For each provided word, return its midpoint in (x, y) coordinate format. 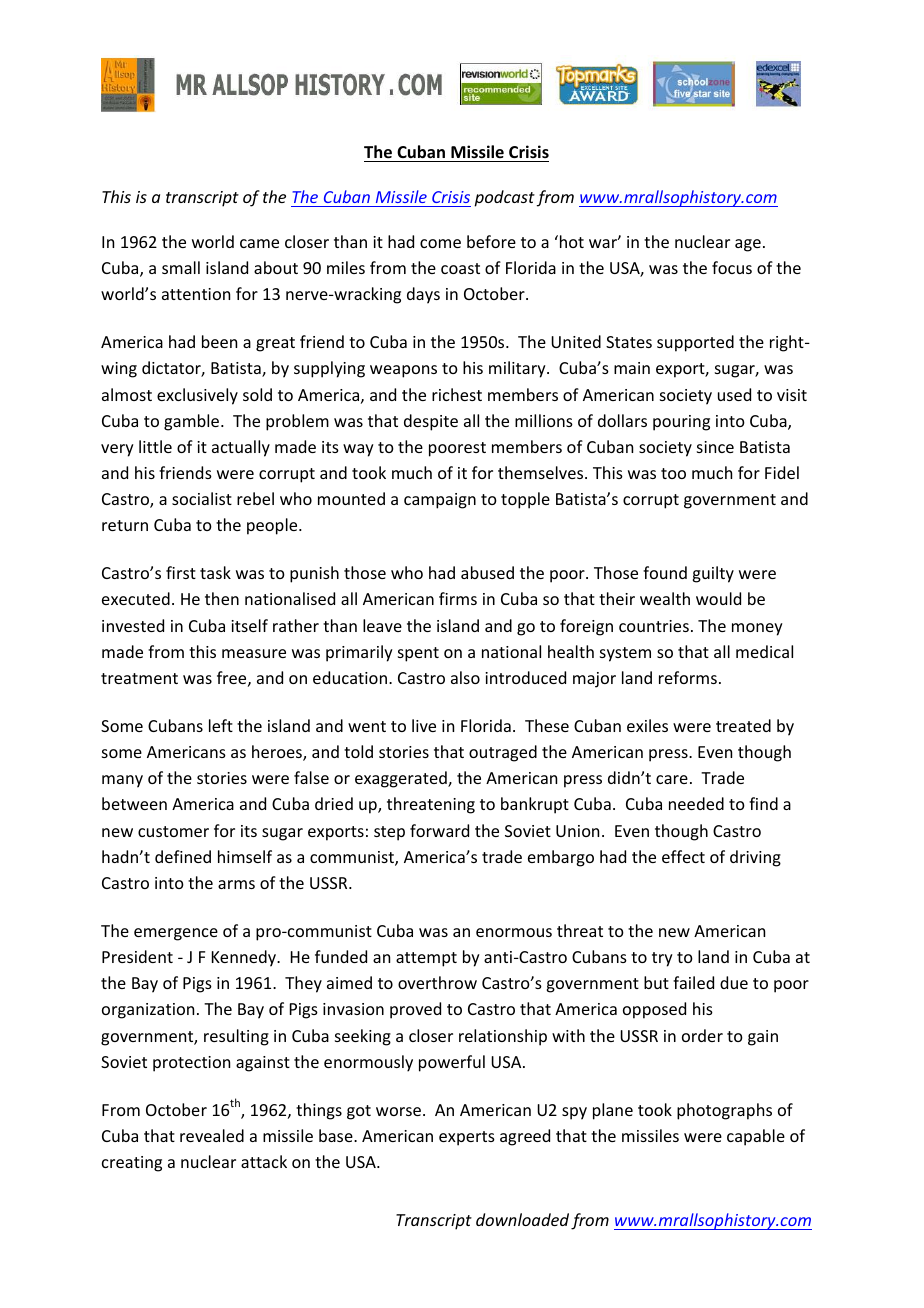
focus (732, 267)
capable (756, 1137)
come (440, 243)
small (181, 267)
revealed (212, 1135)
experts (467, 1138)
